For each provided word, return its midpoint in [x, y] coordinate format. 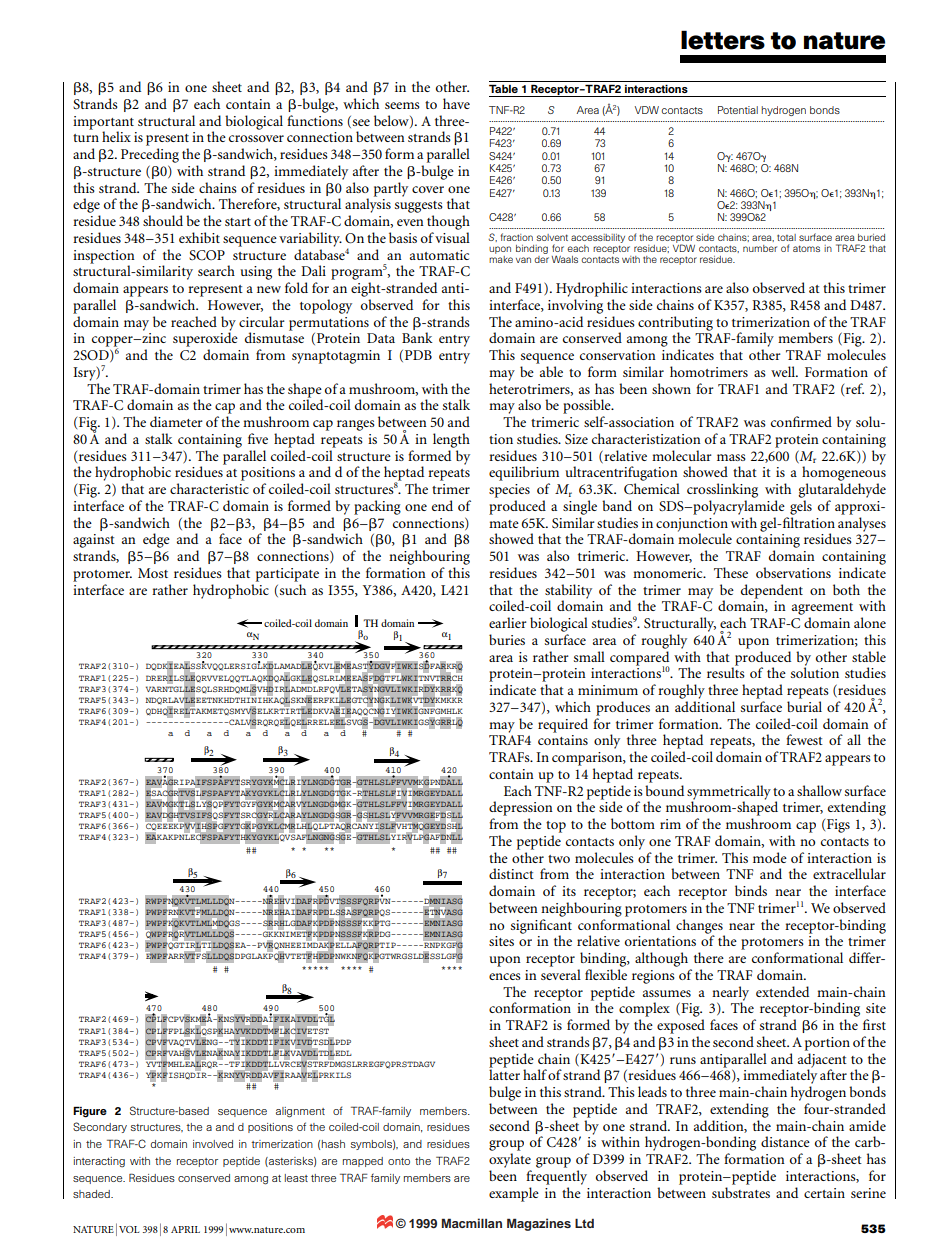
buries [507, 639]
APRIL [185, 1229]
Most [153, 573]
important [103, 123]
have [456, 103]
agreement [822, 609]
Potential [738, 110]
